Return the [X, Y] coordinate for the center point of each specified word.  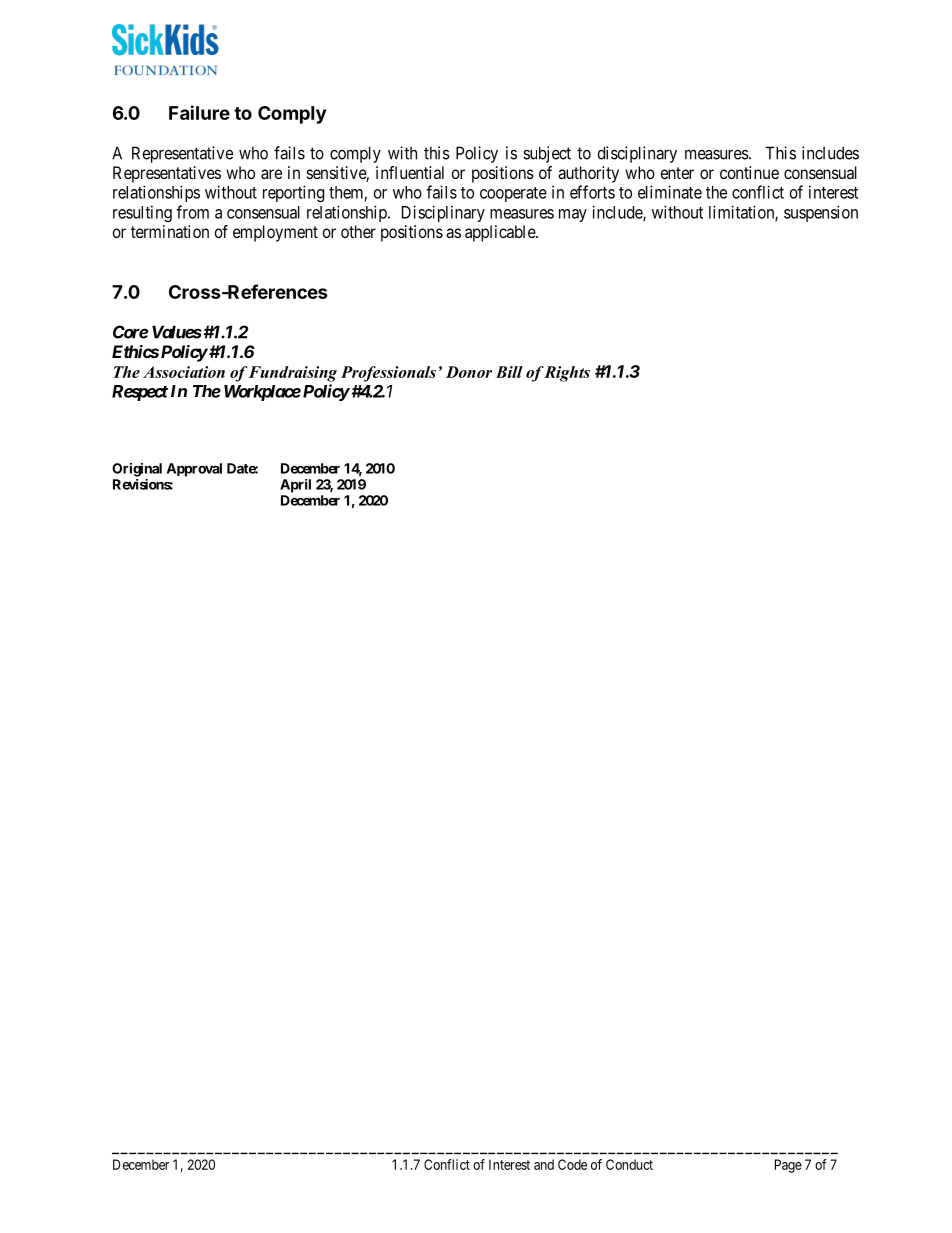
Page [788, 1166]
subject [547, 154]
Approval [194, 470]
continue [749, 172]
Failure [199, 112]
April [295, 486]
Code [572, 1164]
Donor [469, 372]
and [544, 1164]
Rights [566, 374]
